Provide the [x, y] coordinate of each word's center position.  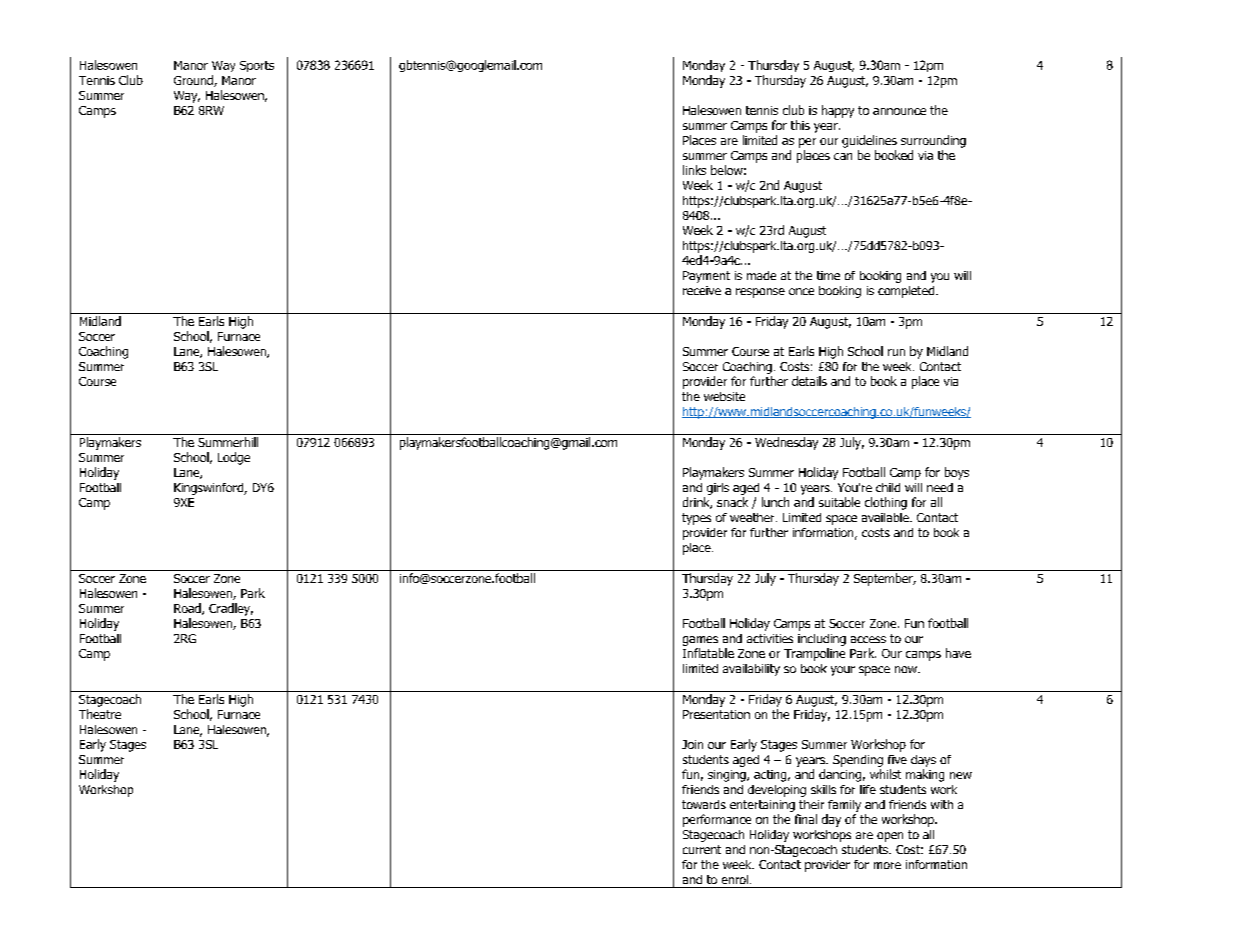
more [887, 865]
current [702, 849]
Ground [194, 81]
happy [838, 111]
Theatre [100, 714]
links [694, 170]
